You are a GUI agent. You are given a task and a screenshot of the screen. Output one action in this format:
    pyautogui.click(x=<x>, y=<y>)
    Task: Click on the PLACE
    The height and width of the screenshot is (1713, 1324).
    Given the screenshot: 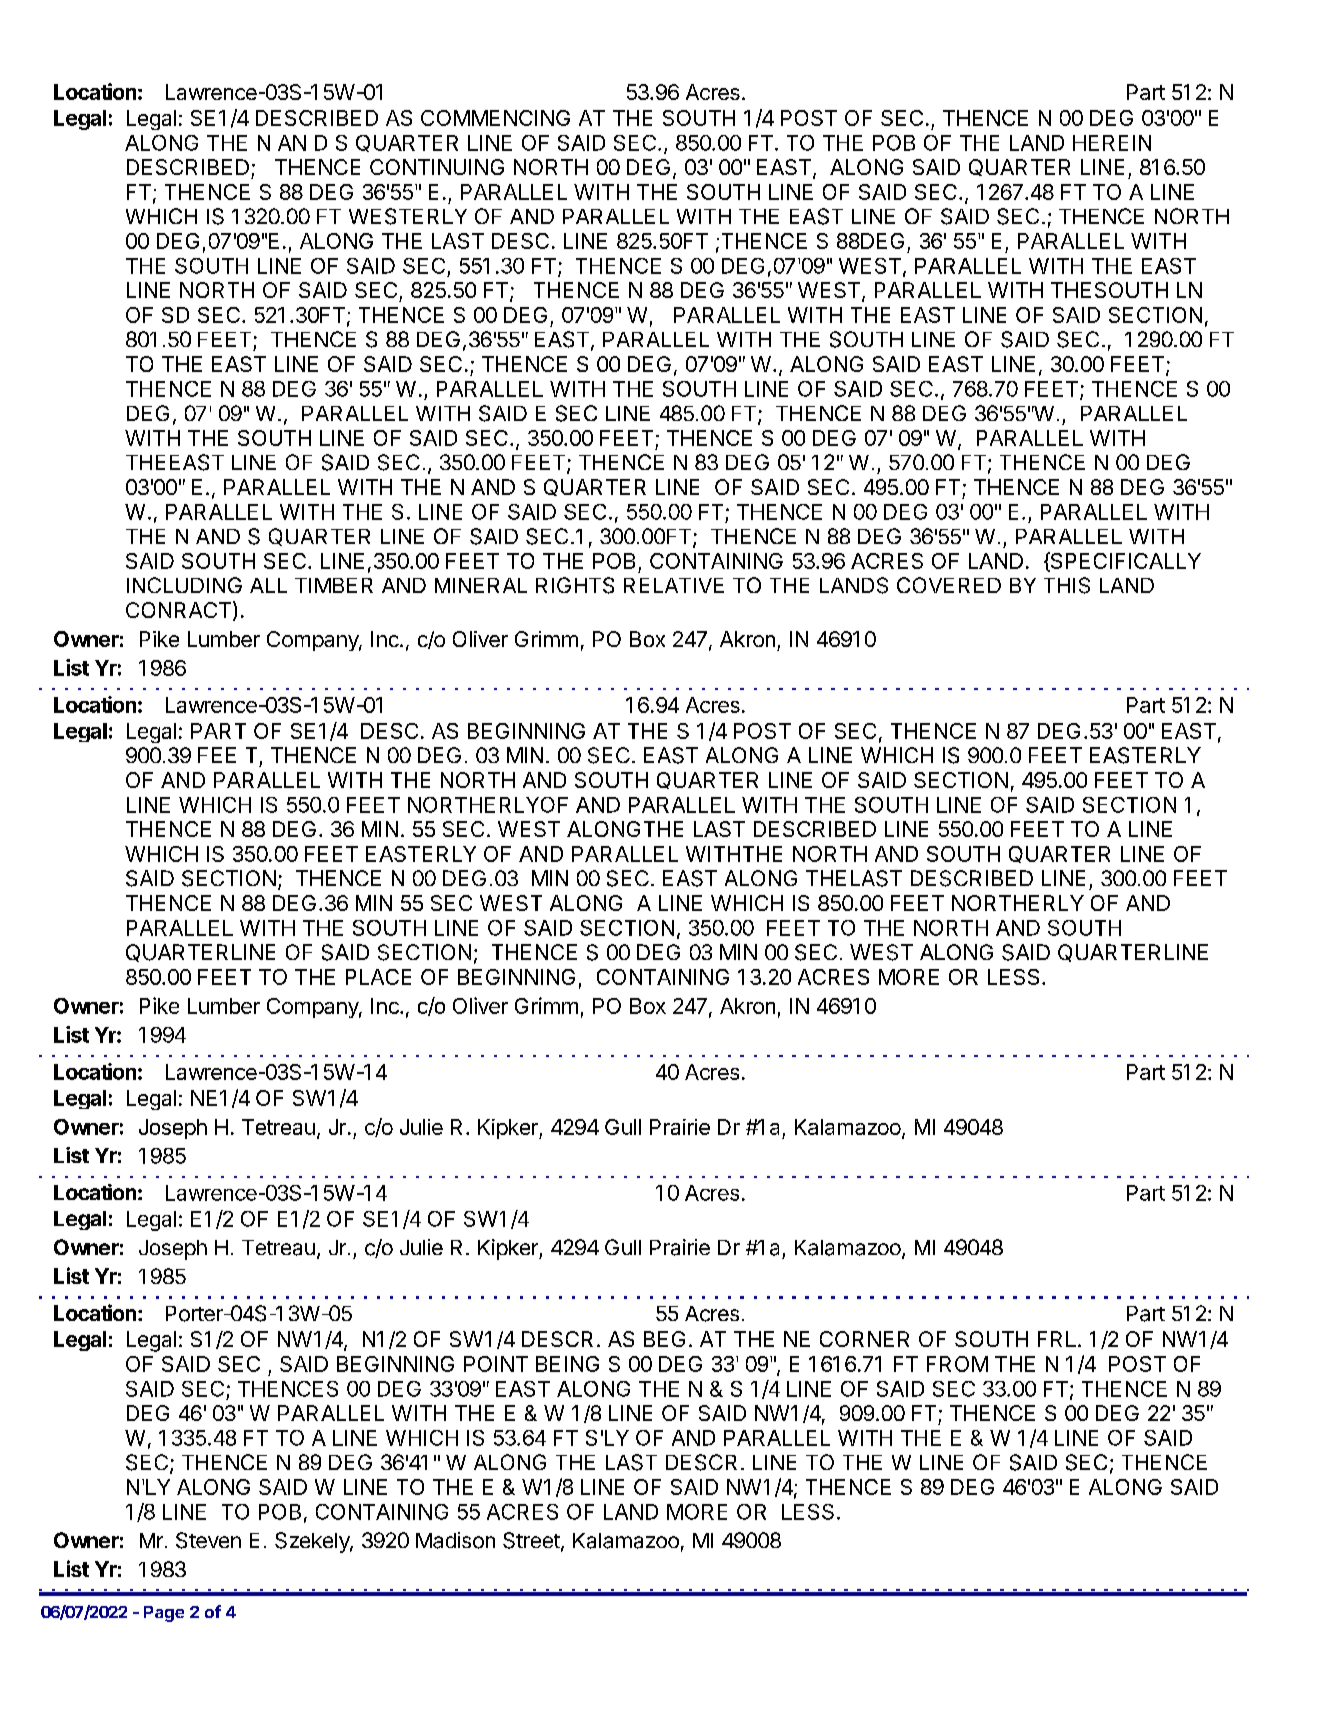 What is the action you would take?
    pyautogui.click(x=378, y=977)
